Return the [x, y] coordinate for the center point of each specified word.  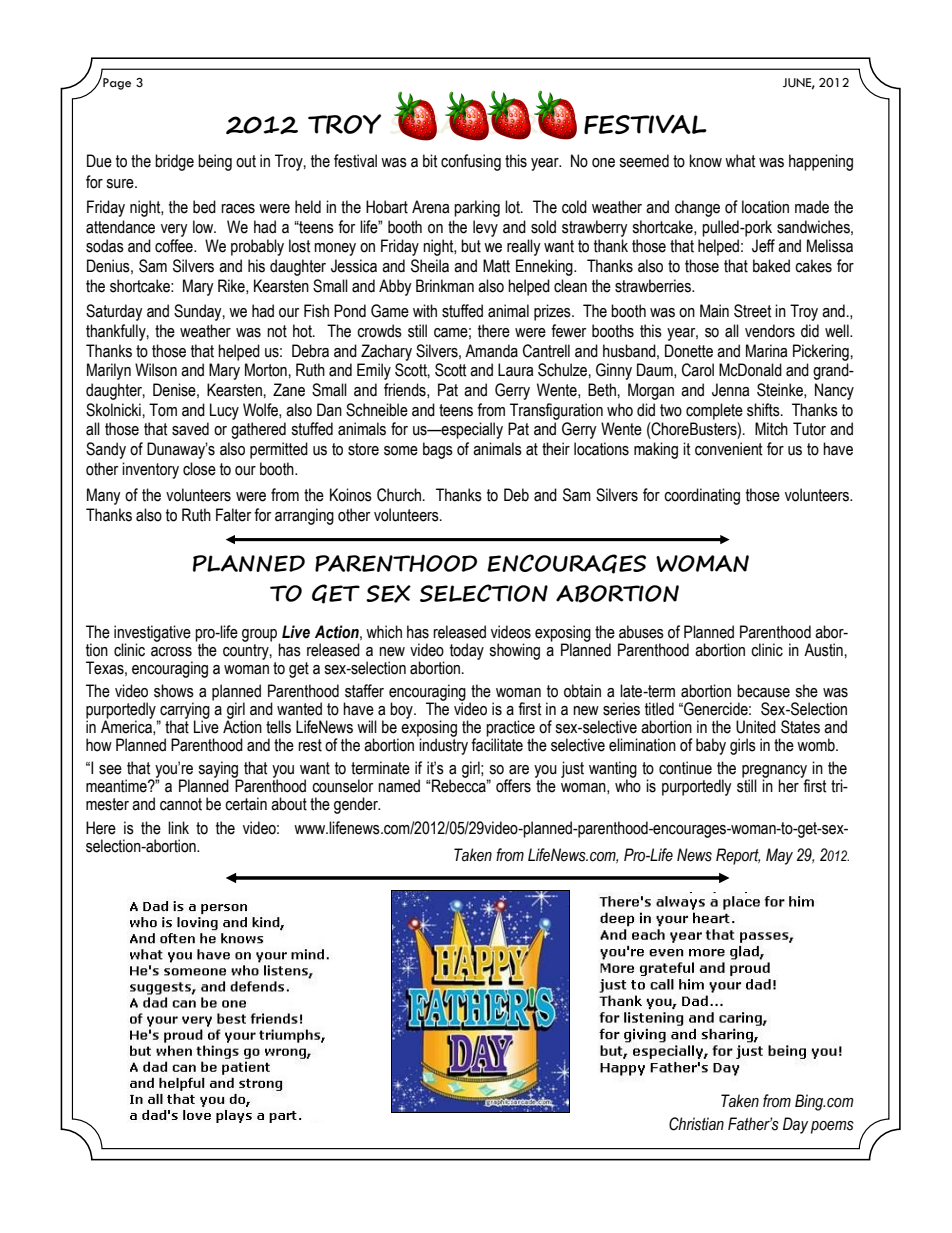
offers [513, 786]
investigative [152, 634]
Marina [766, 351]
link [178, 827]
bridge [174, 162]
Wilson [156, 370]
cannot [181, 804]
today [467, 651]
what [740, 161]
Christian [696, 1124]
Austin [823, 650]
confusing [471, 162]
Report [738, 856]
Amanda [491, 351]
